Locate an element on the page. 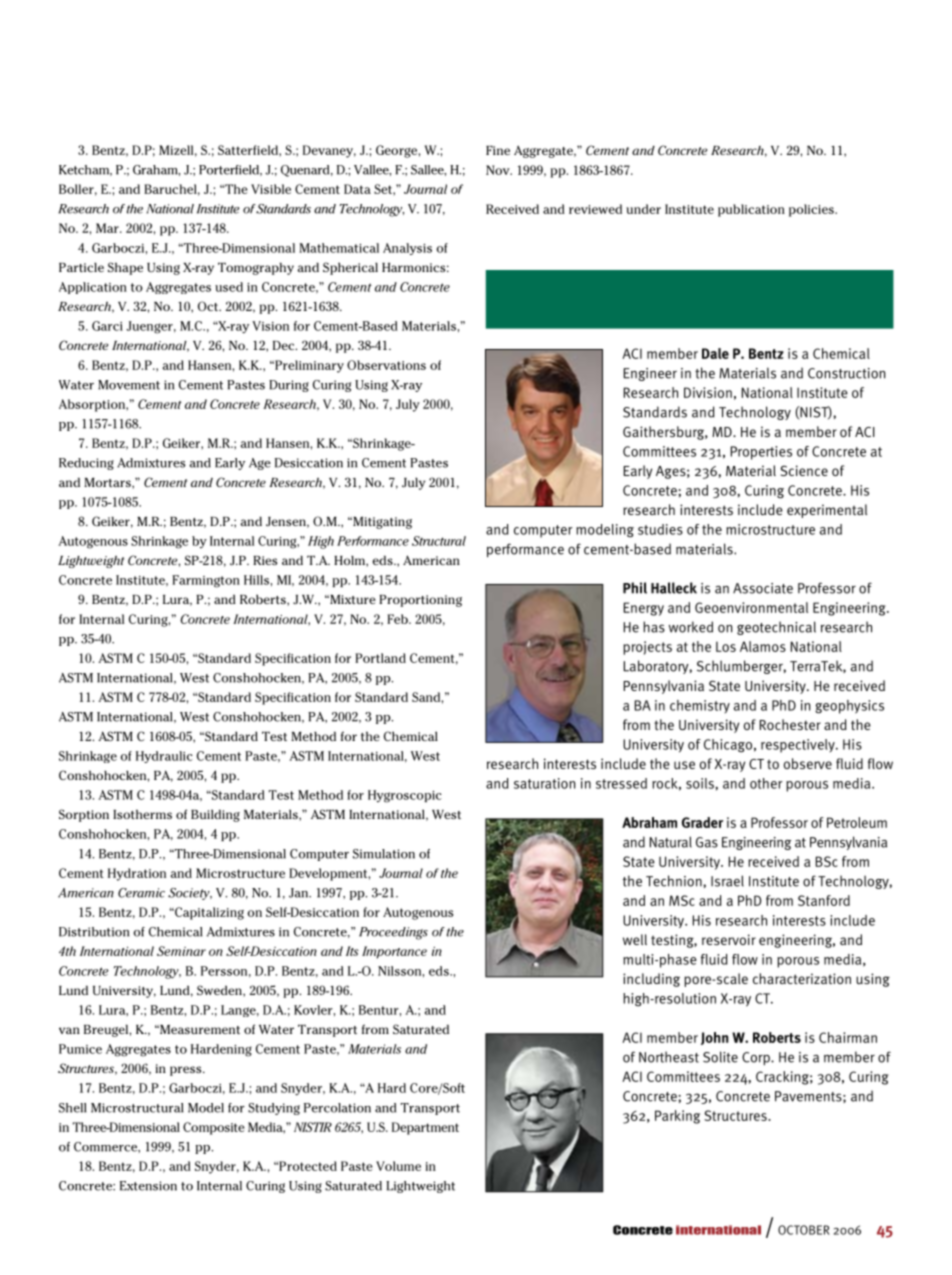 The width and height of the document is (952, 1275). Mar is located at coordinates (108, 228).
